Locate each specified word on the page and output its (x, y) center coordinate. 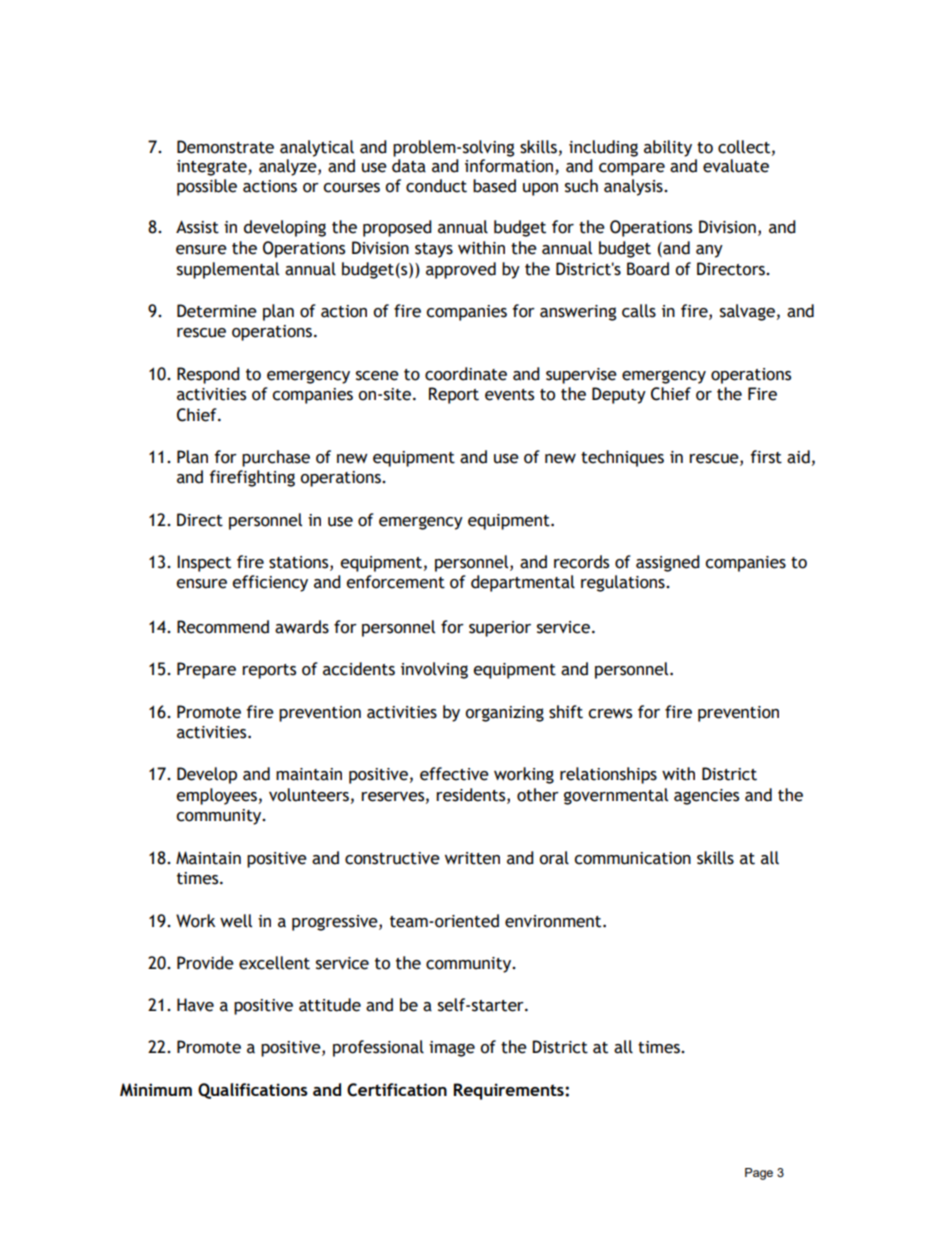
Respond (208, 375)
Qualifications (253, 1091)
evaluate (736, 166)
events (509, 395)
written (472, 858)
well (236, 921)
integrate (213, 168)
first (766, 457)
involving (434, 670)
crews (610, 714)
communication (632, 858)
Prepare (206, 670)
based (494, 186)
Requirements (509, 1091)
